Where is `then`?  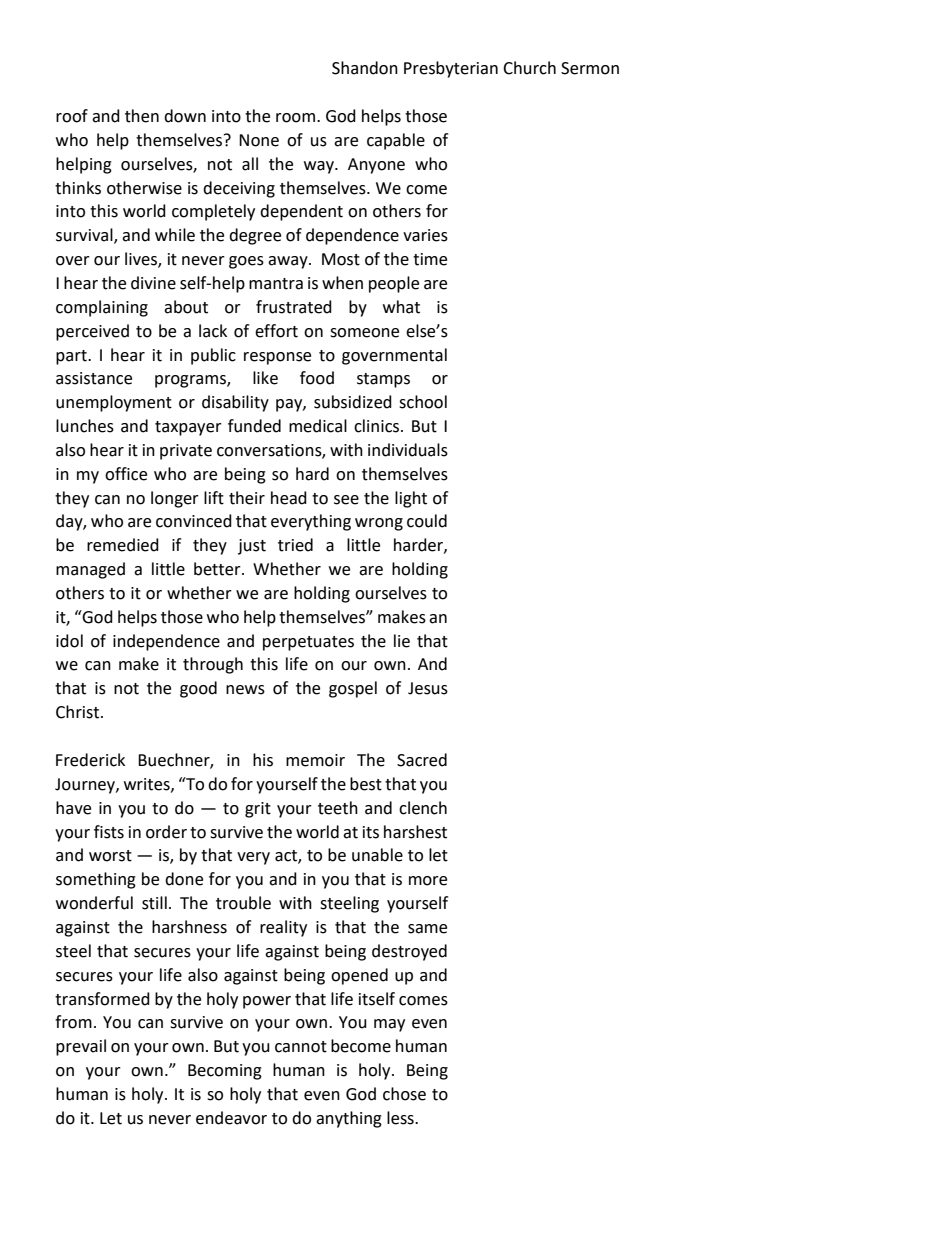
then is located at coordinates (142, 116).
